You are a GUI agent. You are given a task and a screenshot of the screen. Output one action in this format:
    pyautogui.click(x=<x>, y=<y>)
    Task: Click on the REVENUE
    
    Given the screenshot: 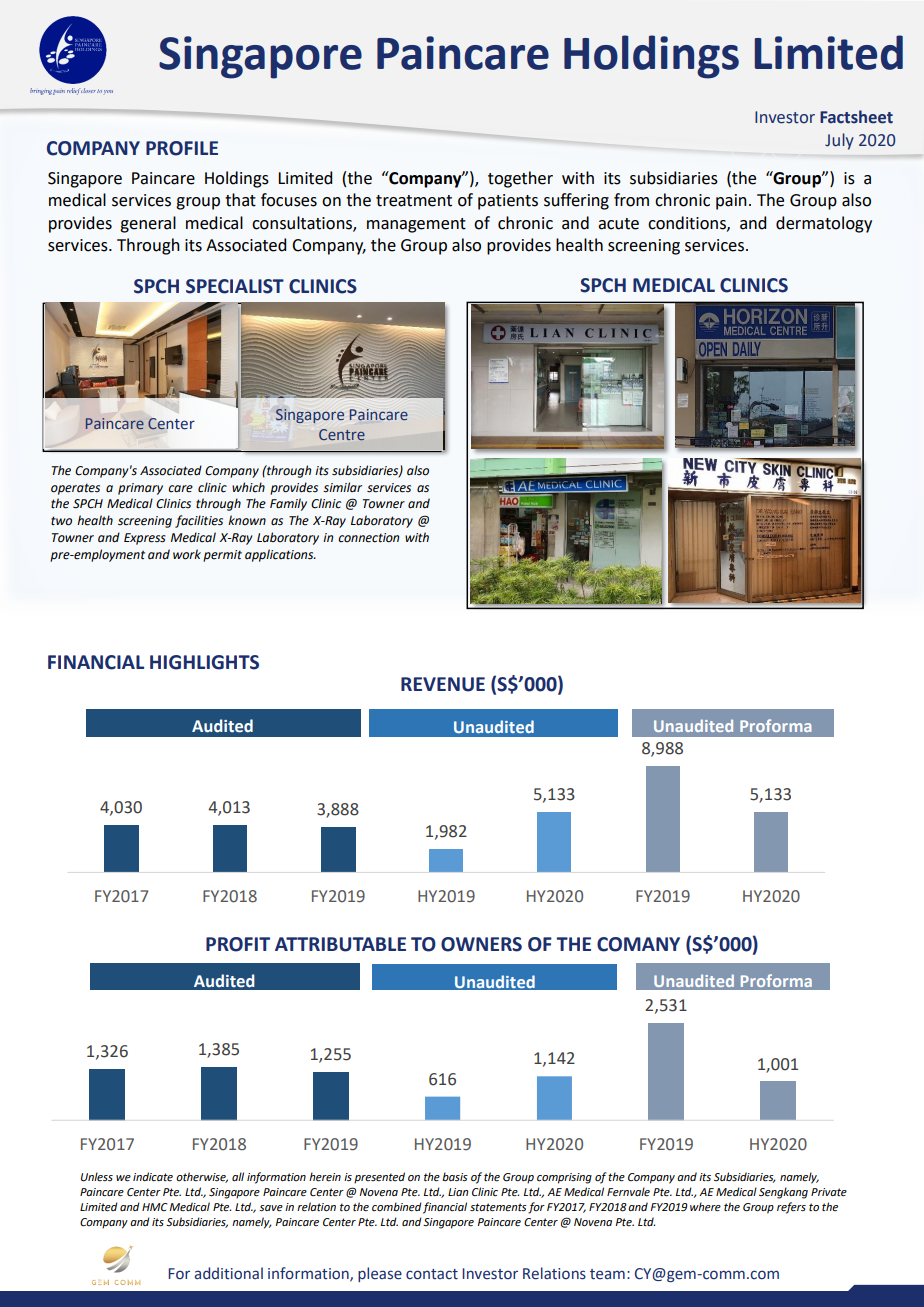 What is the action you would take?
    pyautogui.click(x=443, y=684)
